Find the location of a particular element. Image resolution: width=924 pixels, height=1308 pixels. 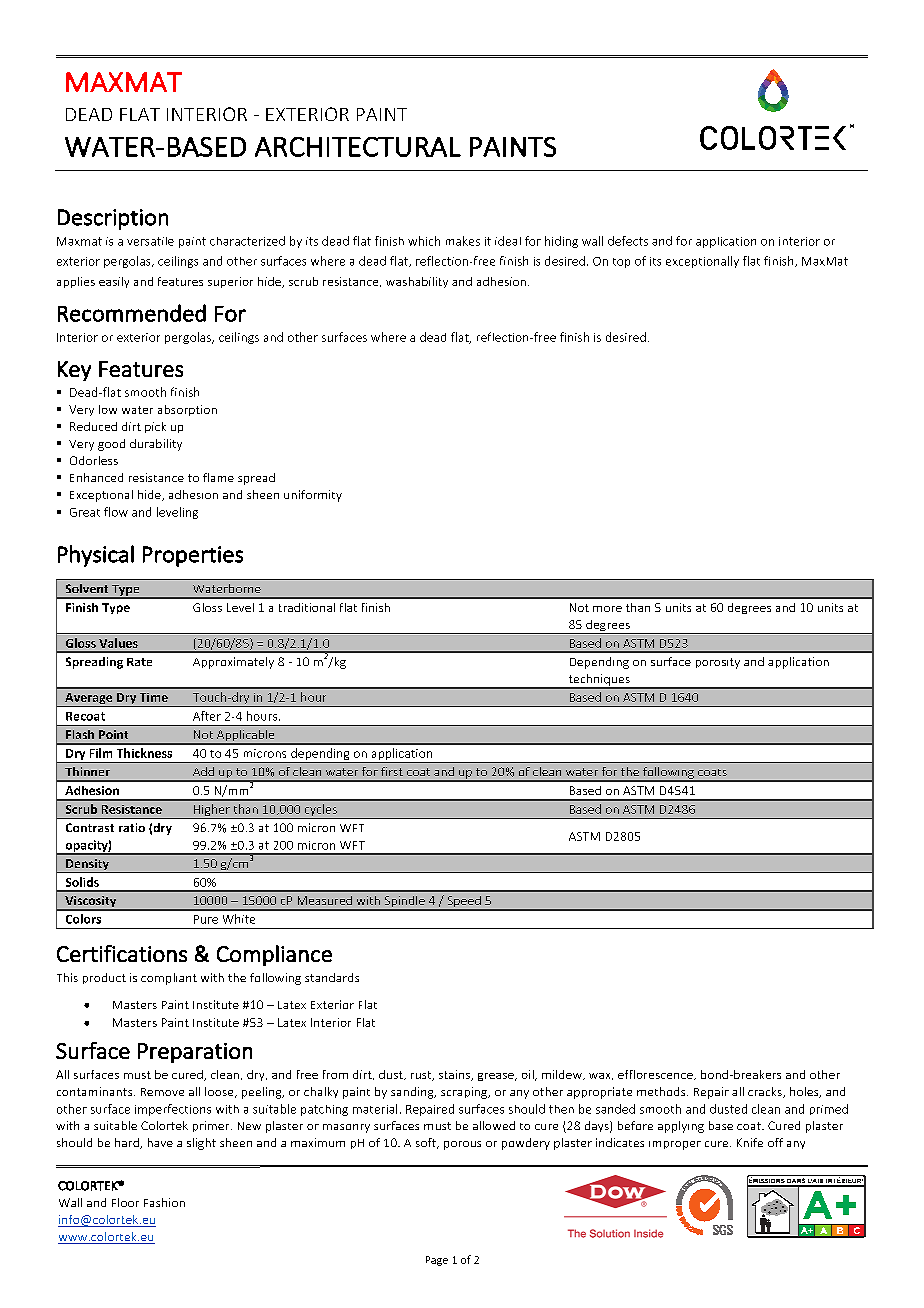

makes is located at coordinates (463, 241).
